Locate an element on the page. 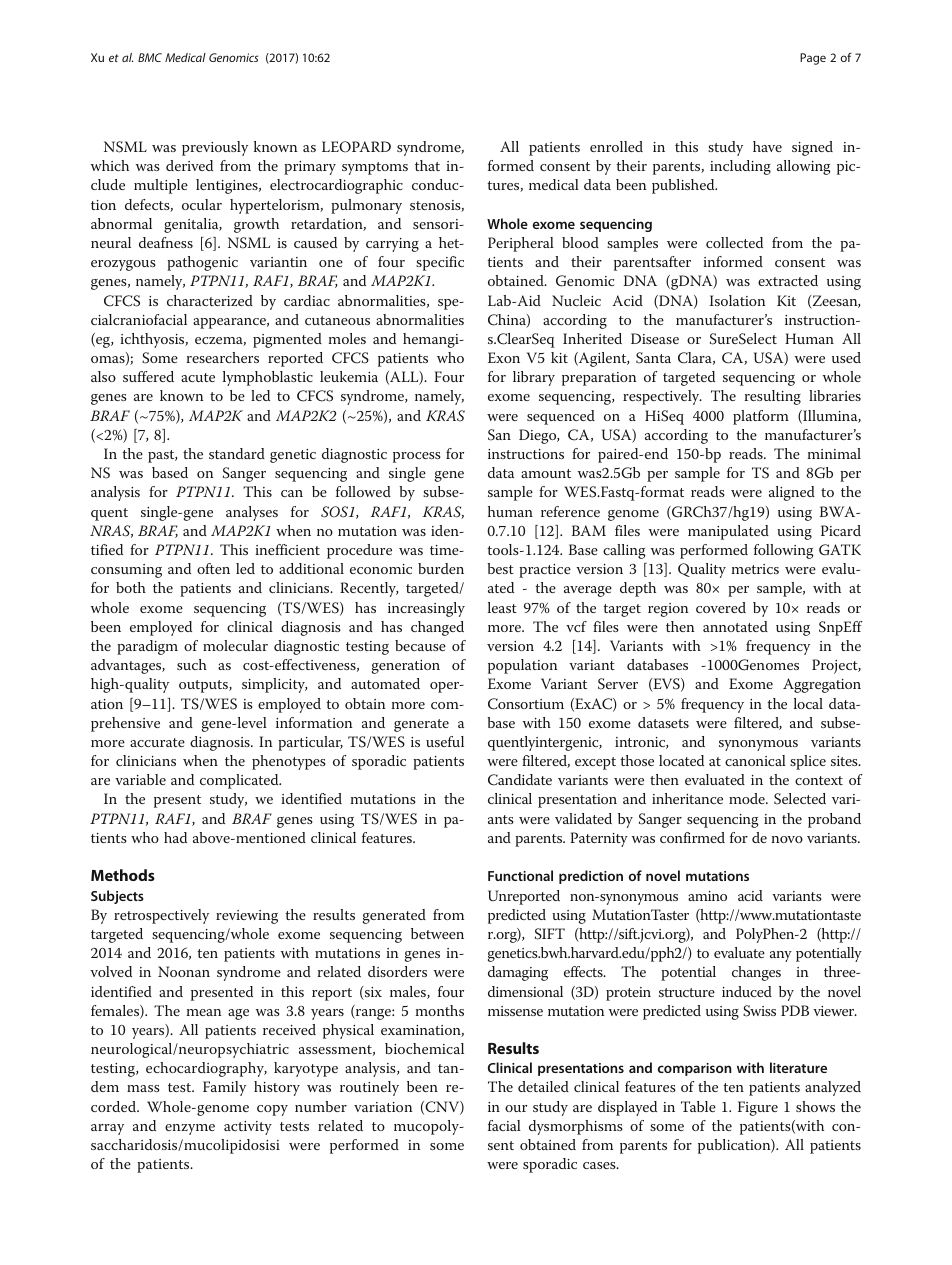 The image size is (952, 1265). metrics is located at coordinates (755, 569).
